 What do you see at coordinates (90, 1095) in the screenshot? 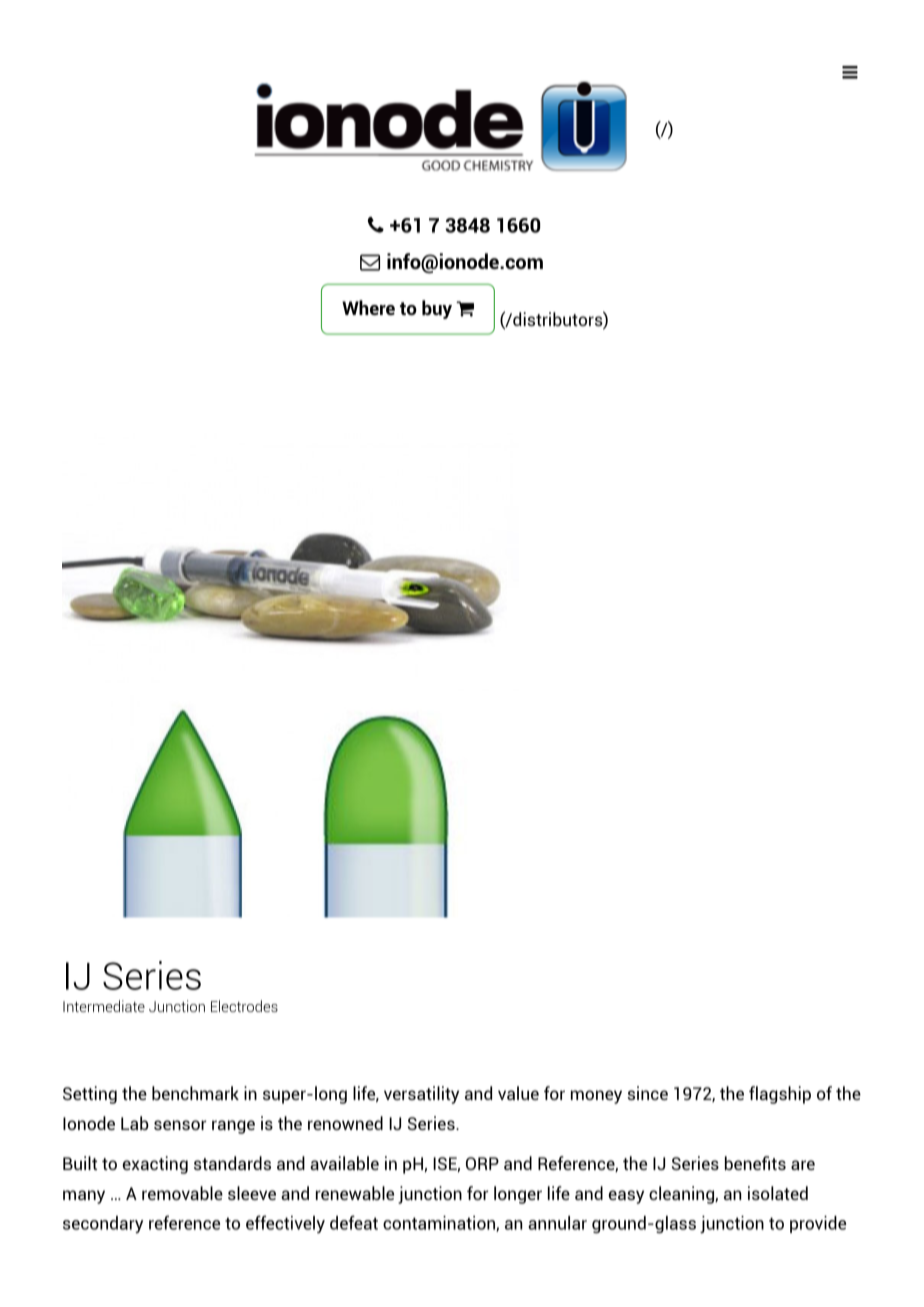
I see `Setting` at bounding box center [90, 1095].
